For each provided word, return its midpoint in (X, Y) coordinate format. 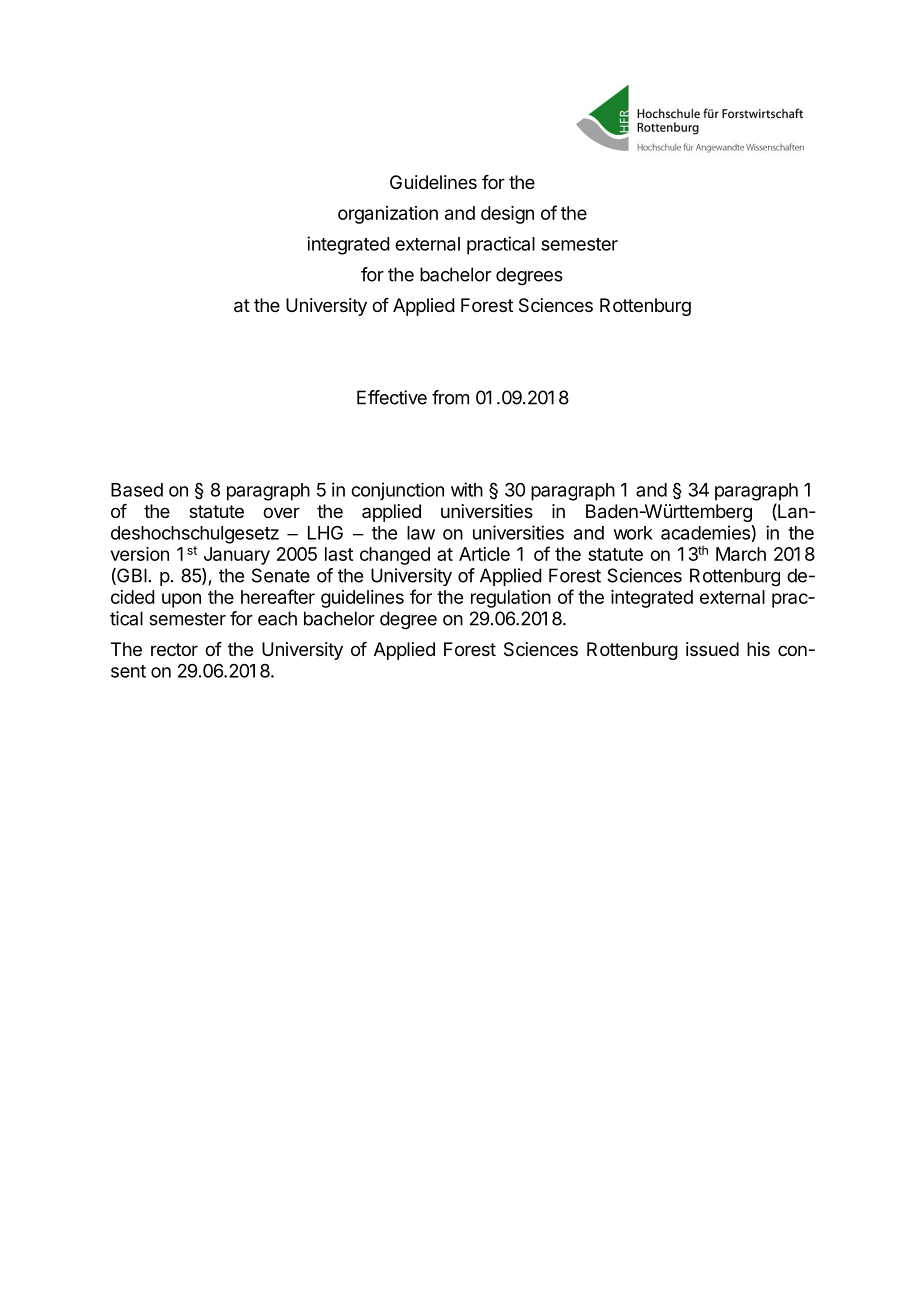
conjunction (397, 491)
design (507, 215)
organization (388, 215)
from (450, 397)
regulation (511, 599)
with (467, 489)
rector (174, 649)
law (421, 533)
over (281, 512)
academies (705, 532)
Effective (392, 397)
